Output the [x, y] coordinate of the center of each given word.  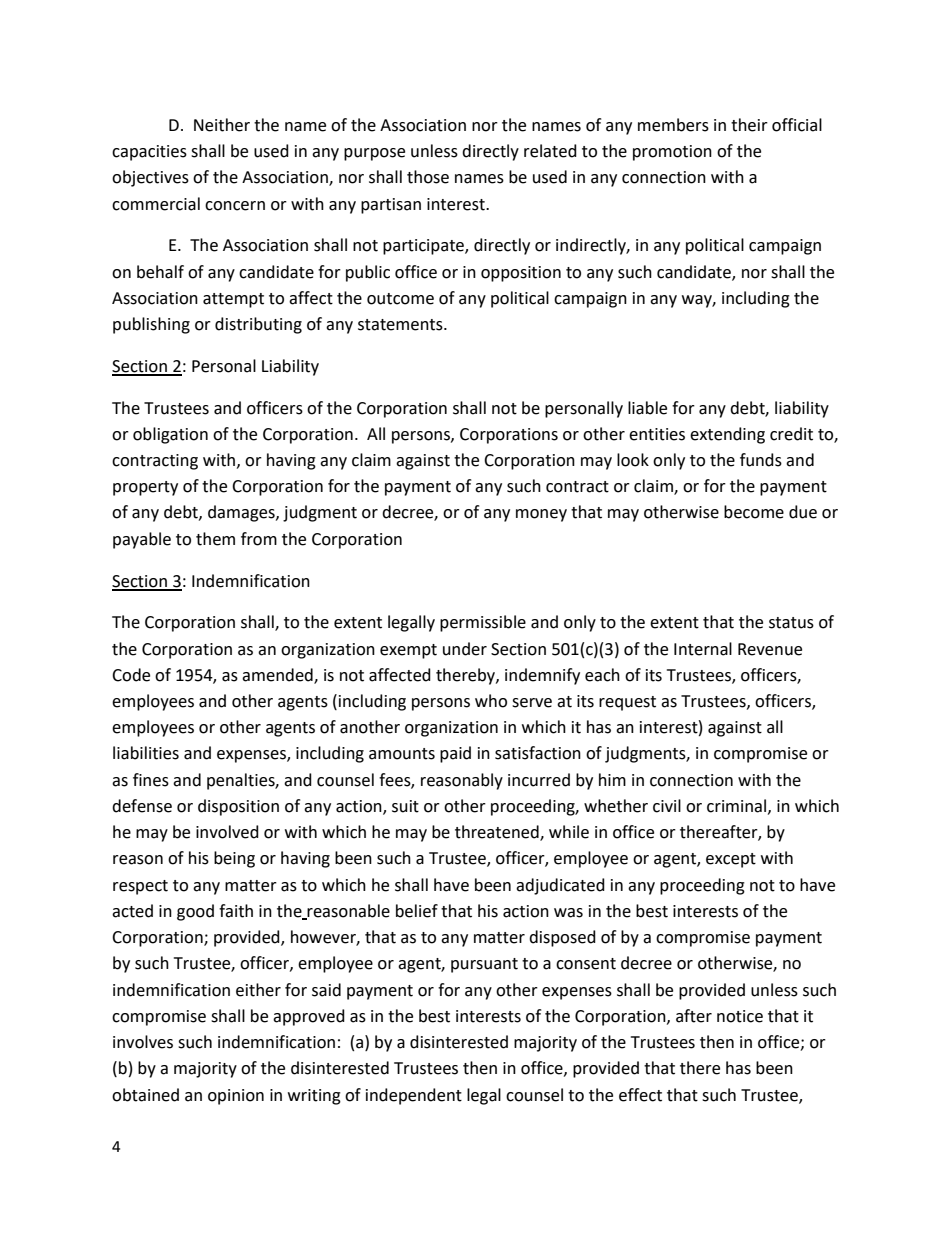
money [541, 515]
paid [455, 754]
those [428, 177]
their [749, 125]
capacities [149, 153]
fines [151, 780]
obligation [170, 435]
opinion [236, 1097]
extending [727, 435]
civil [667, 806]
